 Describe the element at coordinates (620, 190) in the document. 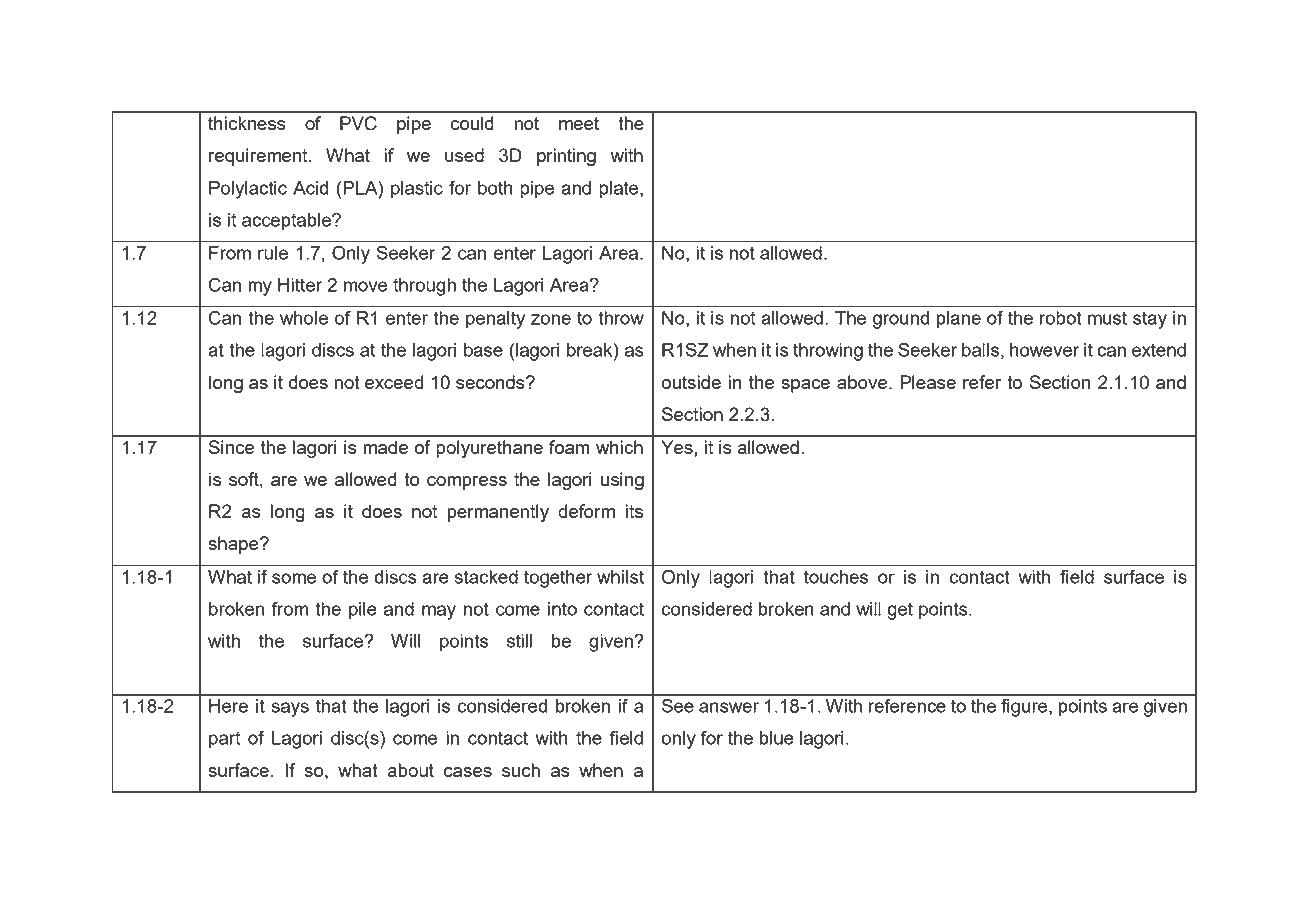

I see `plate` at that location.
